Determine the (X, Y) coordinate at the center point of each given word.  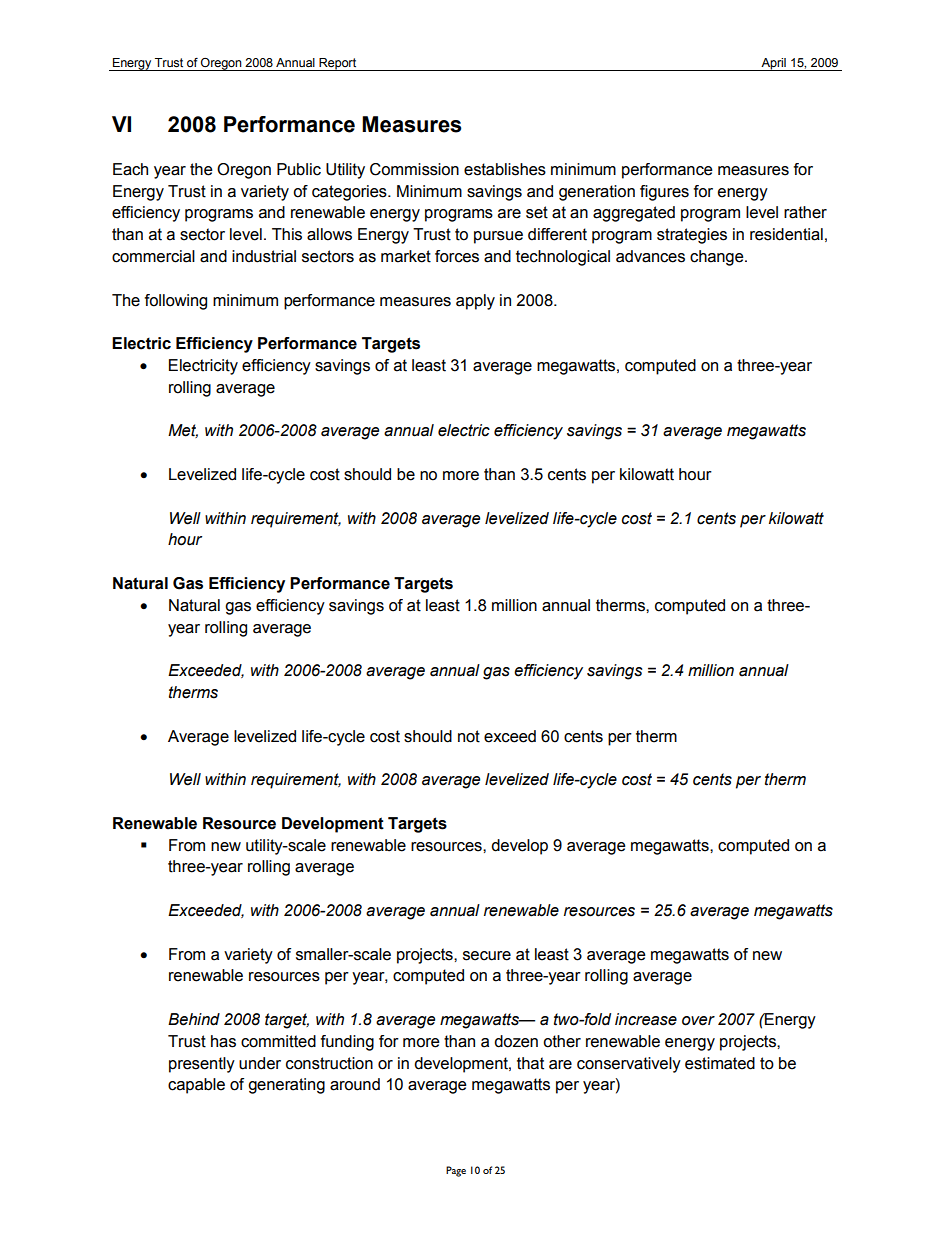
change (718, 258)
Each (130, 169)
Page (456, 1171)
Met (183, 431)
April (773, 64)
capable (196, 1086)
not (469, 736)
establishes (505, 169)
